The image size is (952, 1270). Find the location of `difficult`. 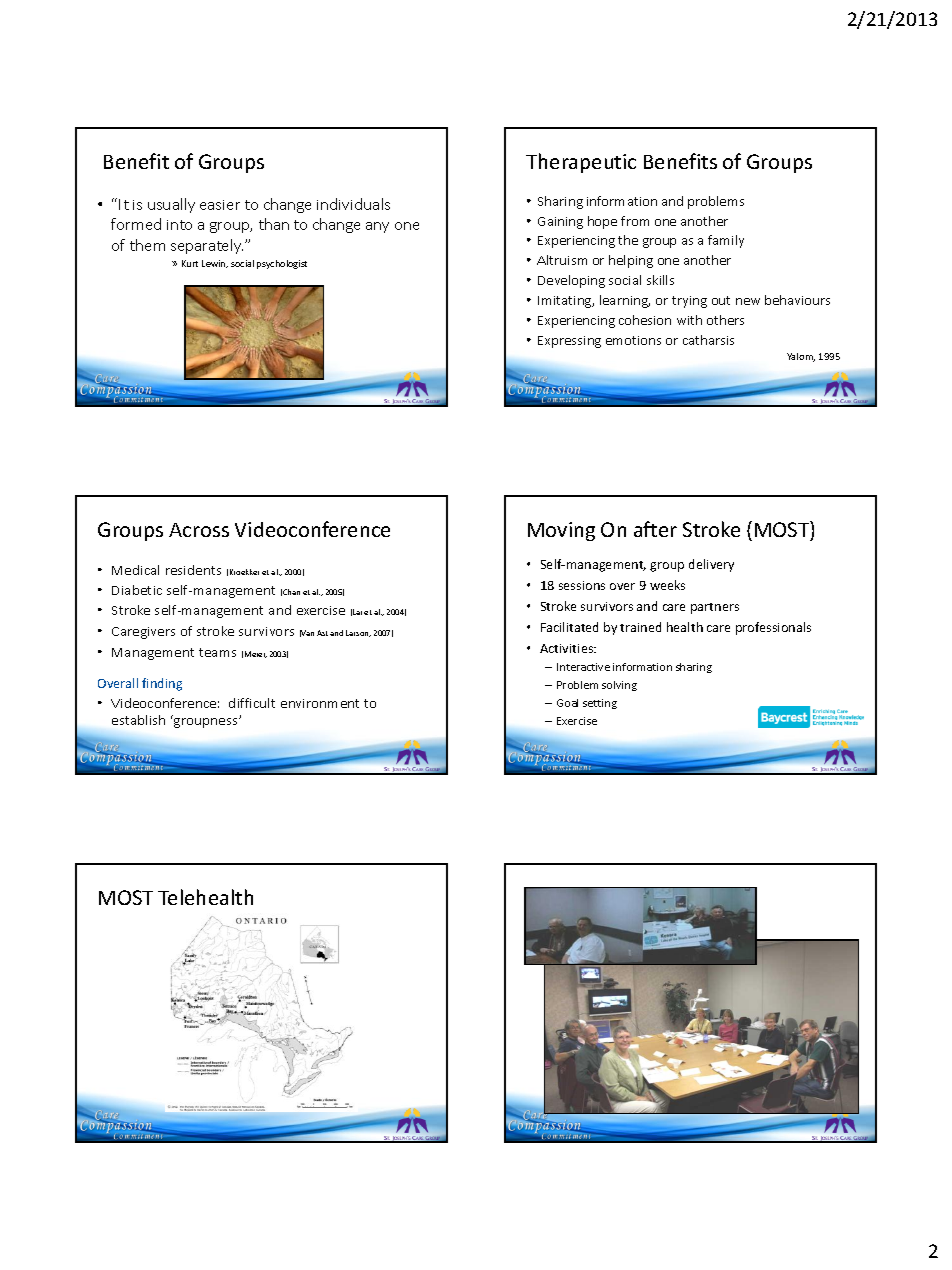

difficult is located at coordinates (252, 703).
